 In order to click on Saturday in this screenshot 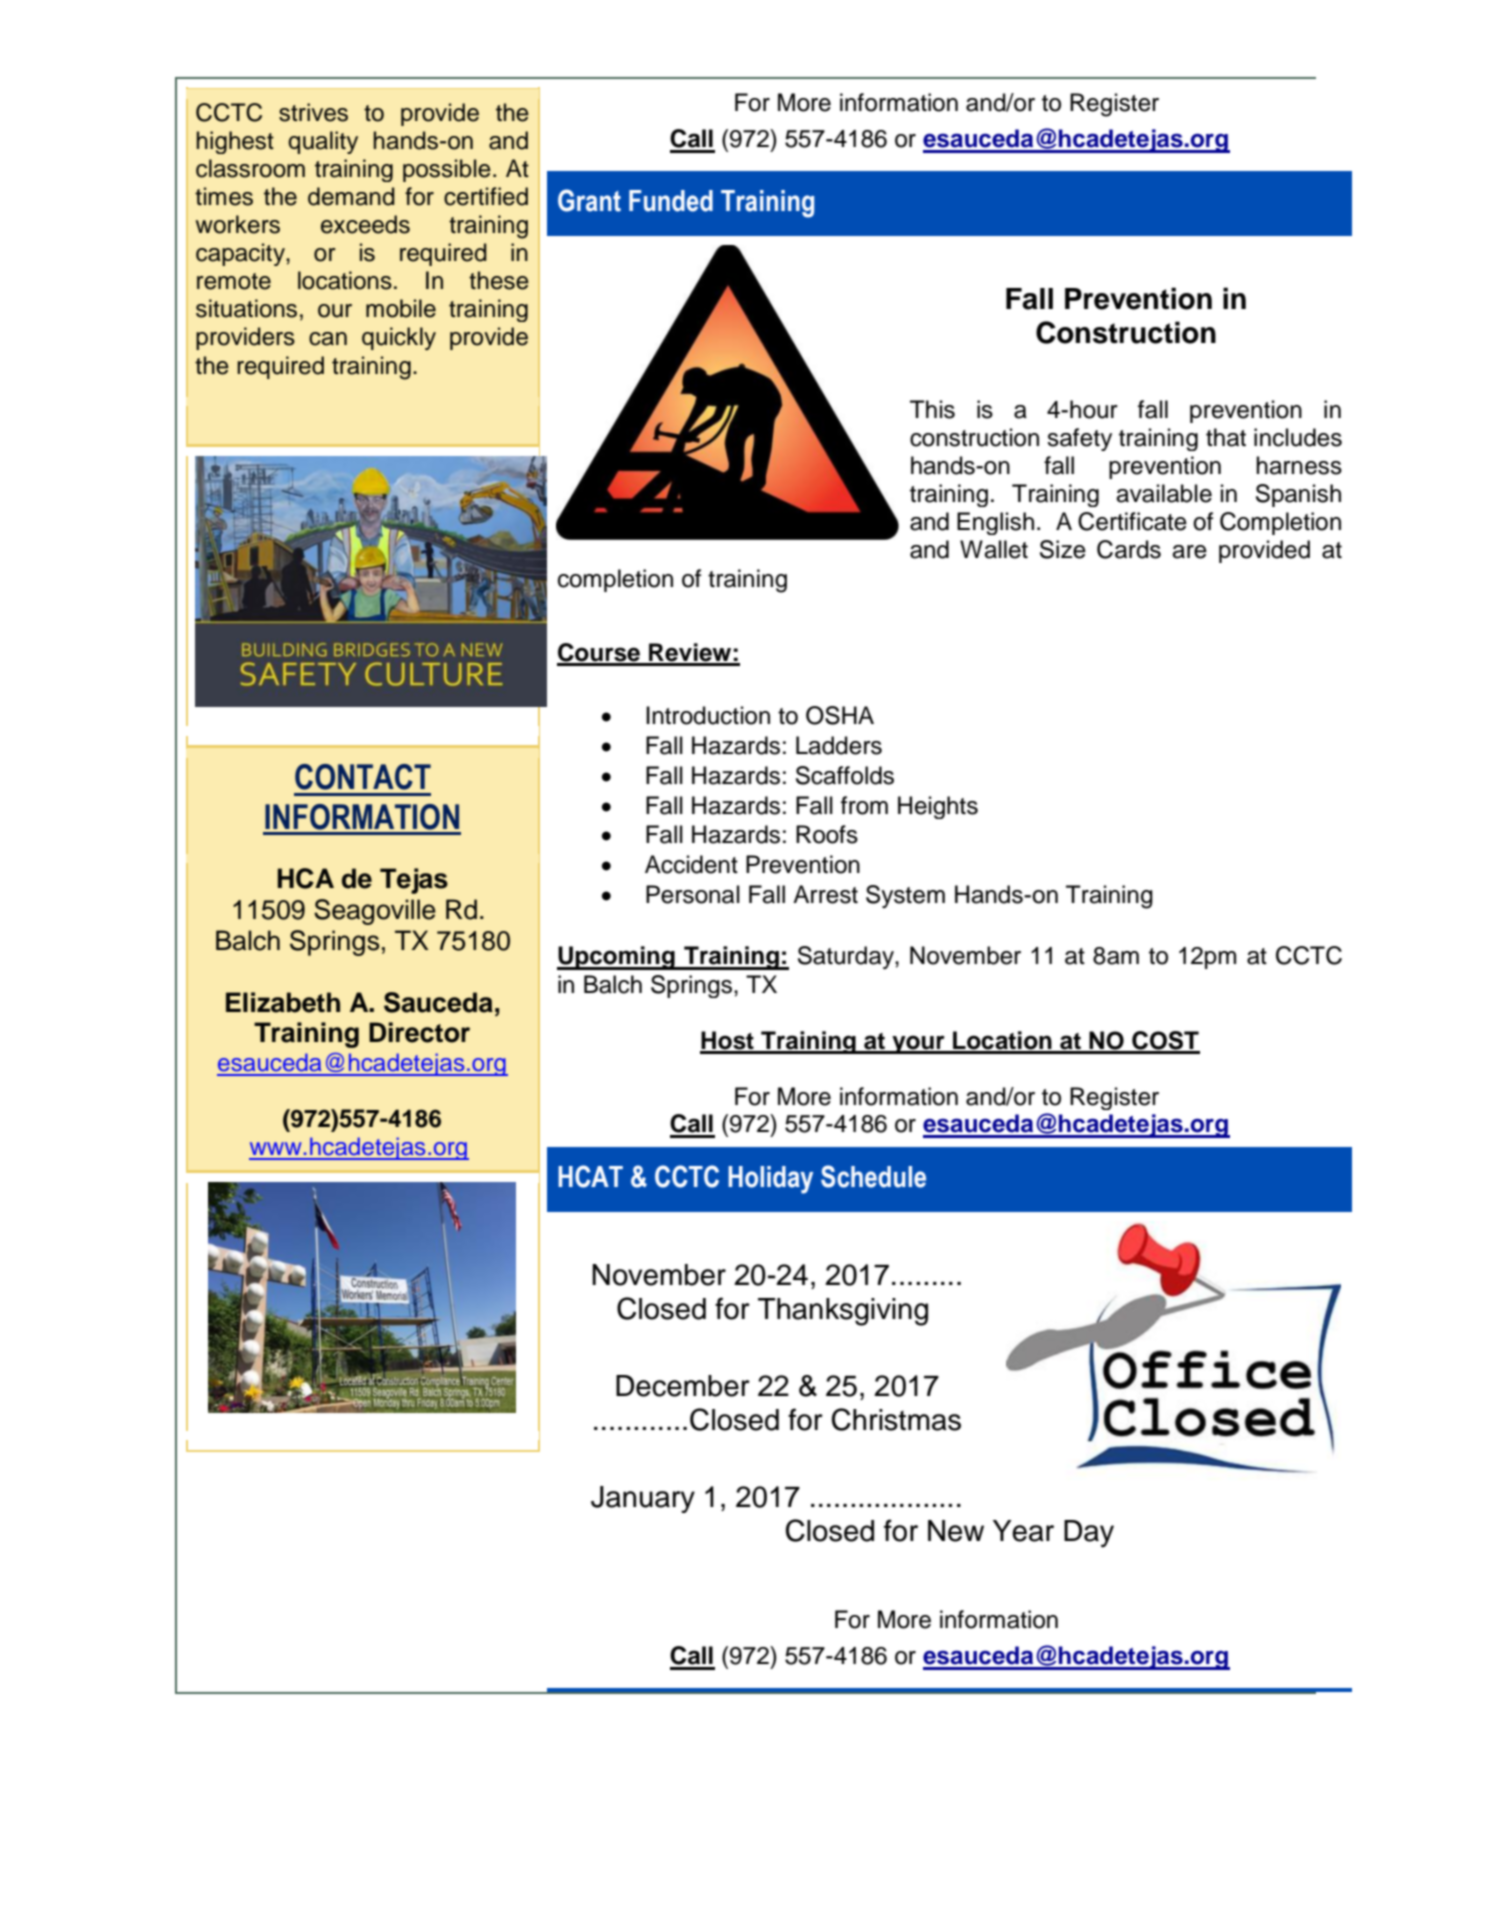, I will do `click(847, 957)`.
